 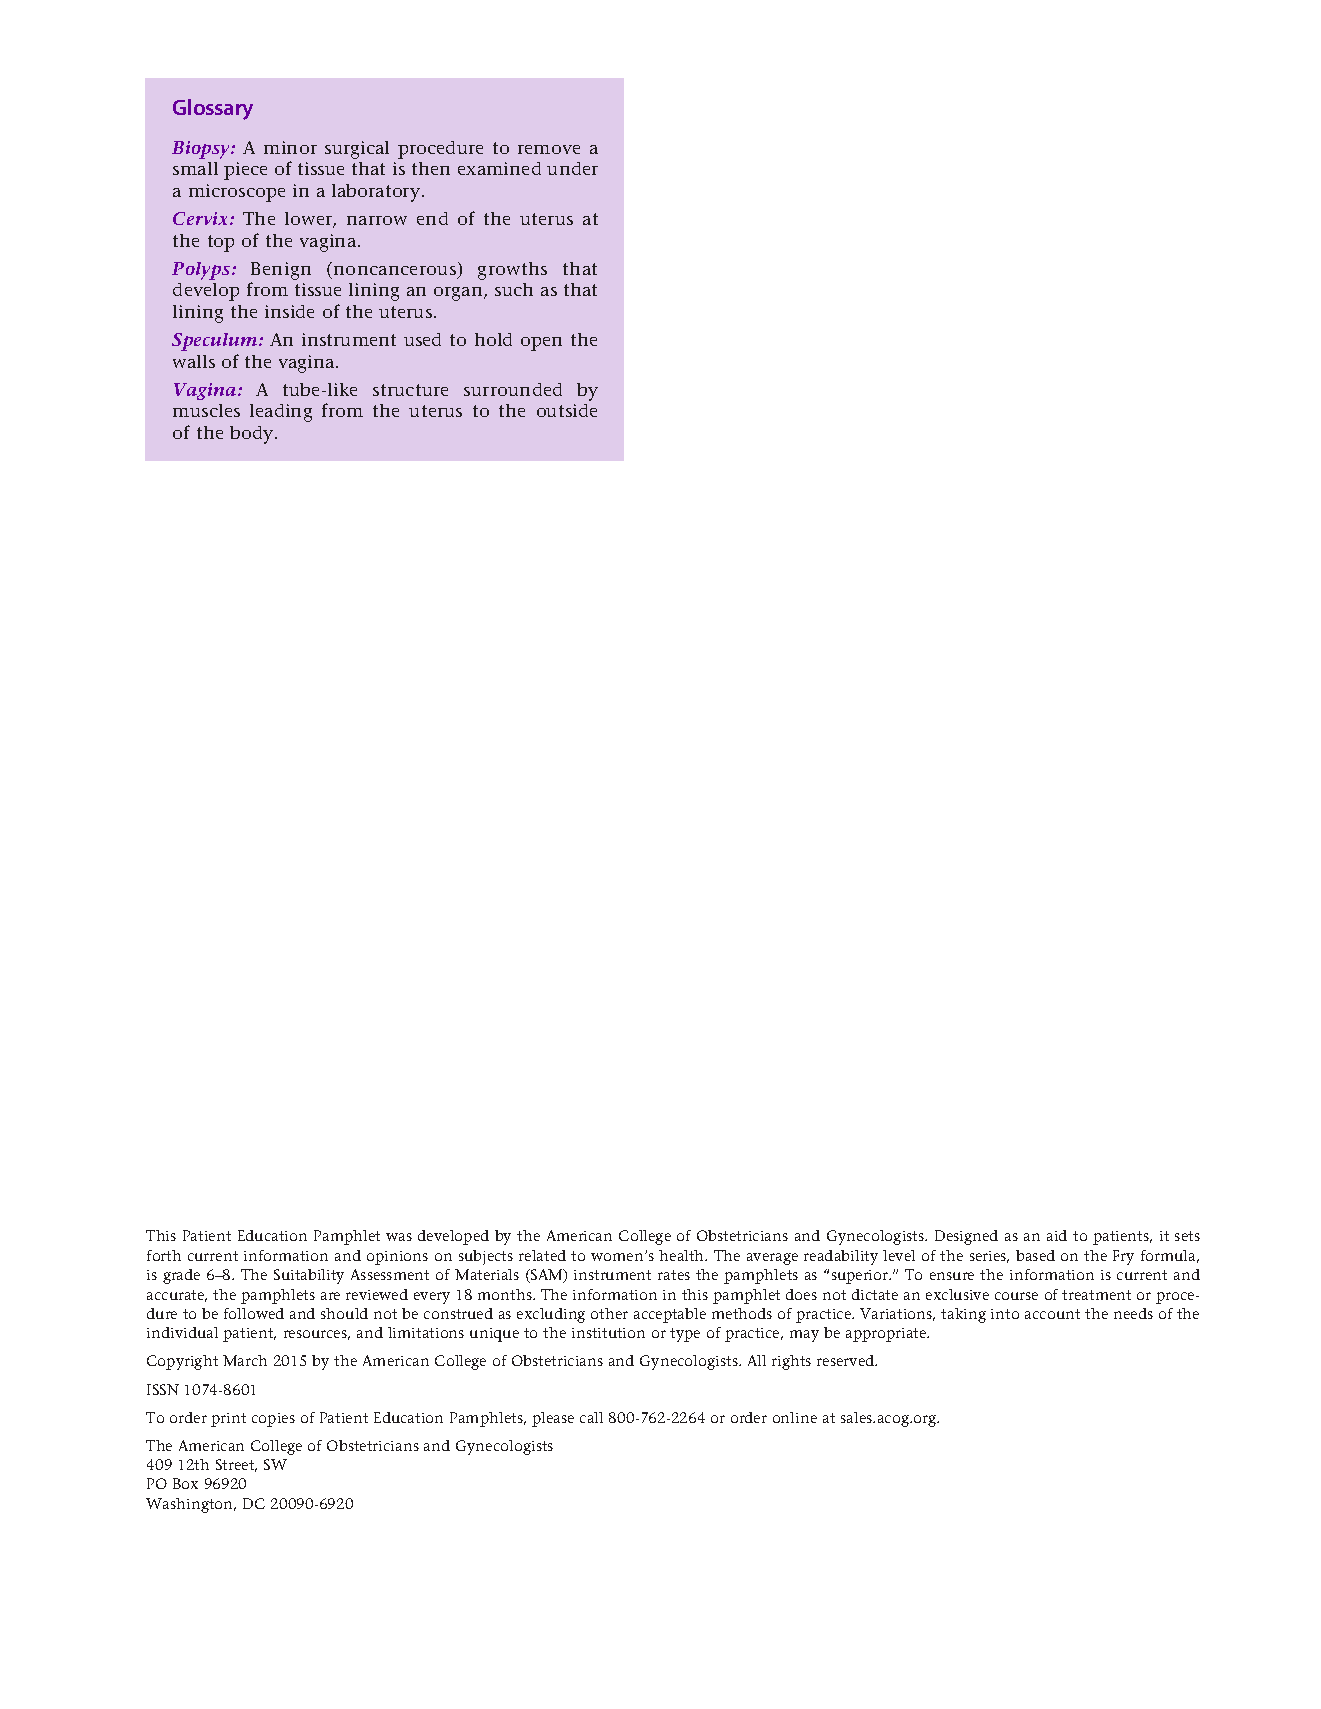 I want to click on account, so click(x=1052, y=1314).
